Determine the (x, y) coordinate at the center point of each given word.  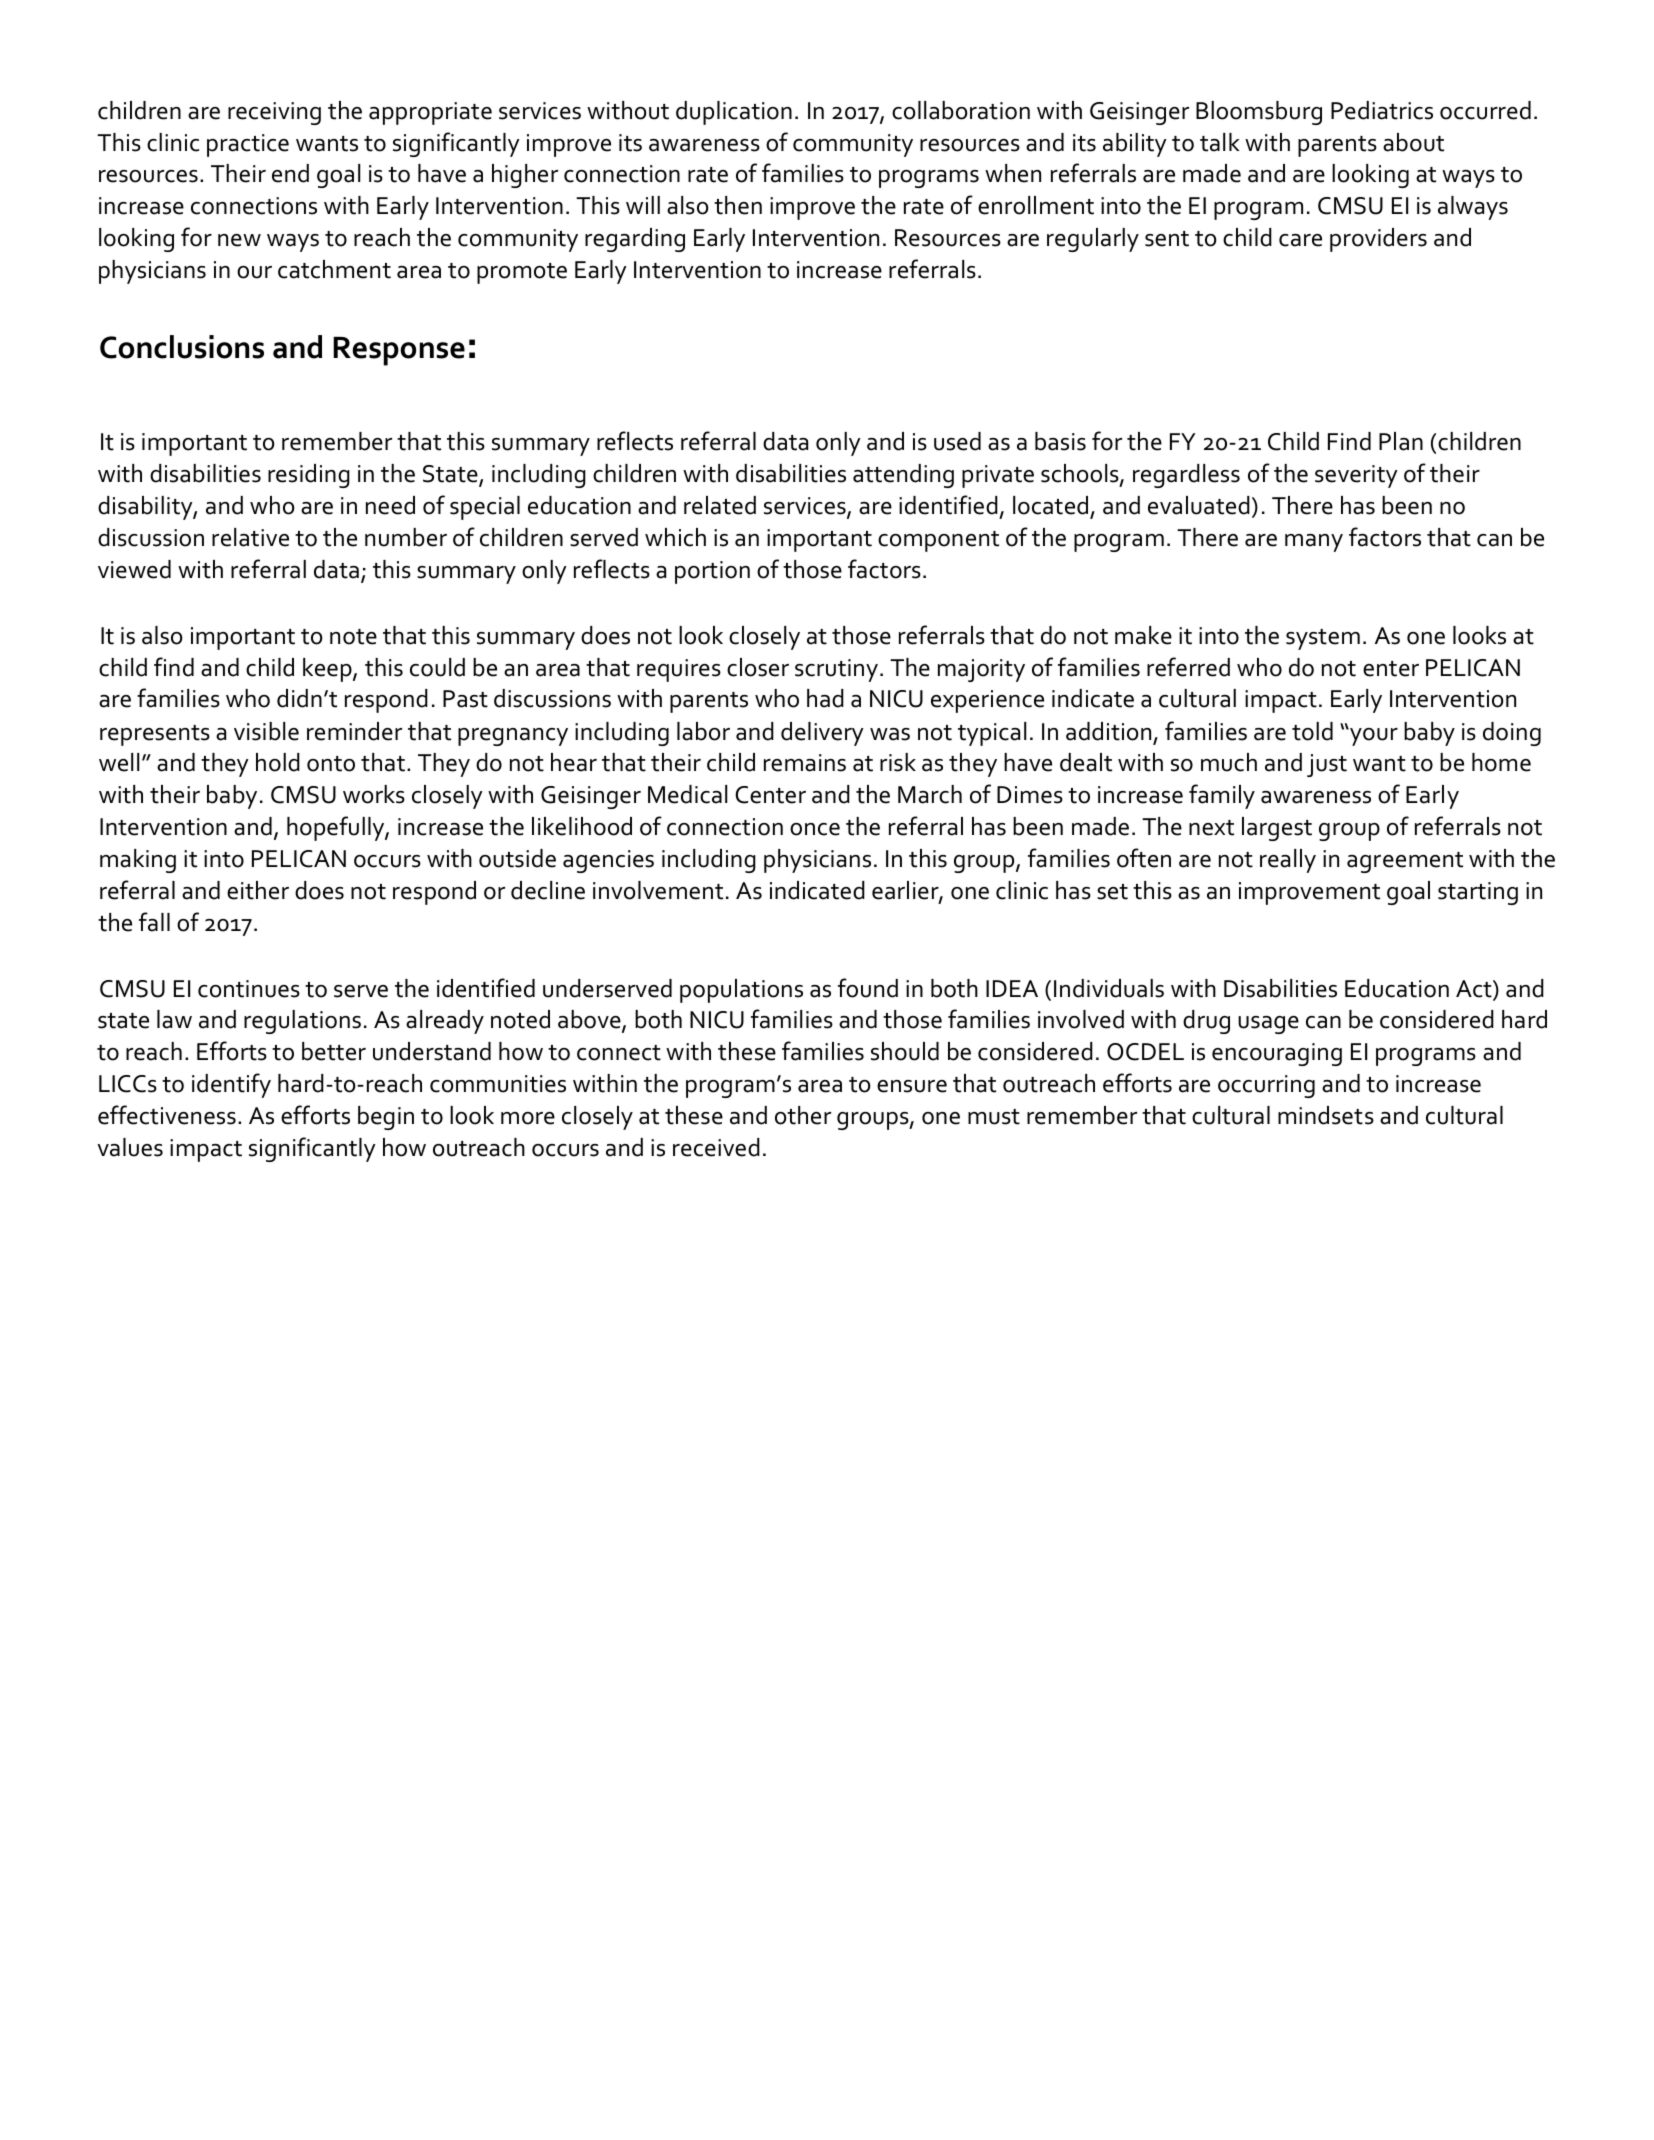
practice (248, 145)
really (1288, 861)
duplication (734, 113)
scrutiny (836, 670)
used (957, 441)
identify (231, 1085)
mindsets (1326, 1115)
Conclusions (182, 347)
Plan (1401, 441)
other (803, 1115)
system (1323, 639)
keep (328, 670)
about (1413, 142)
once (815, 829)
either (258, 890)
